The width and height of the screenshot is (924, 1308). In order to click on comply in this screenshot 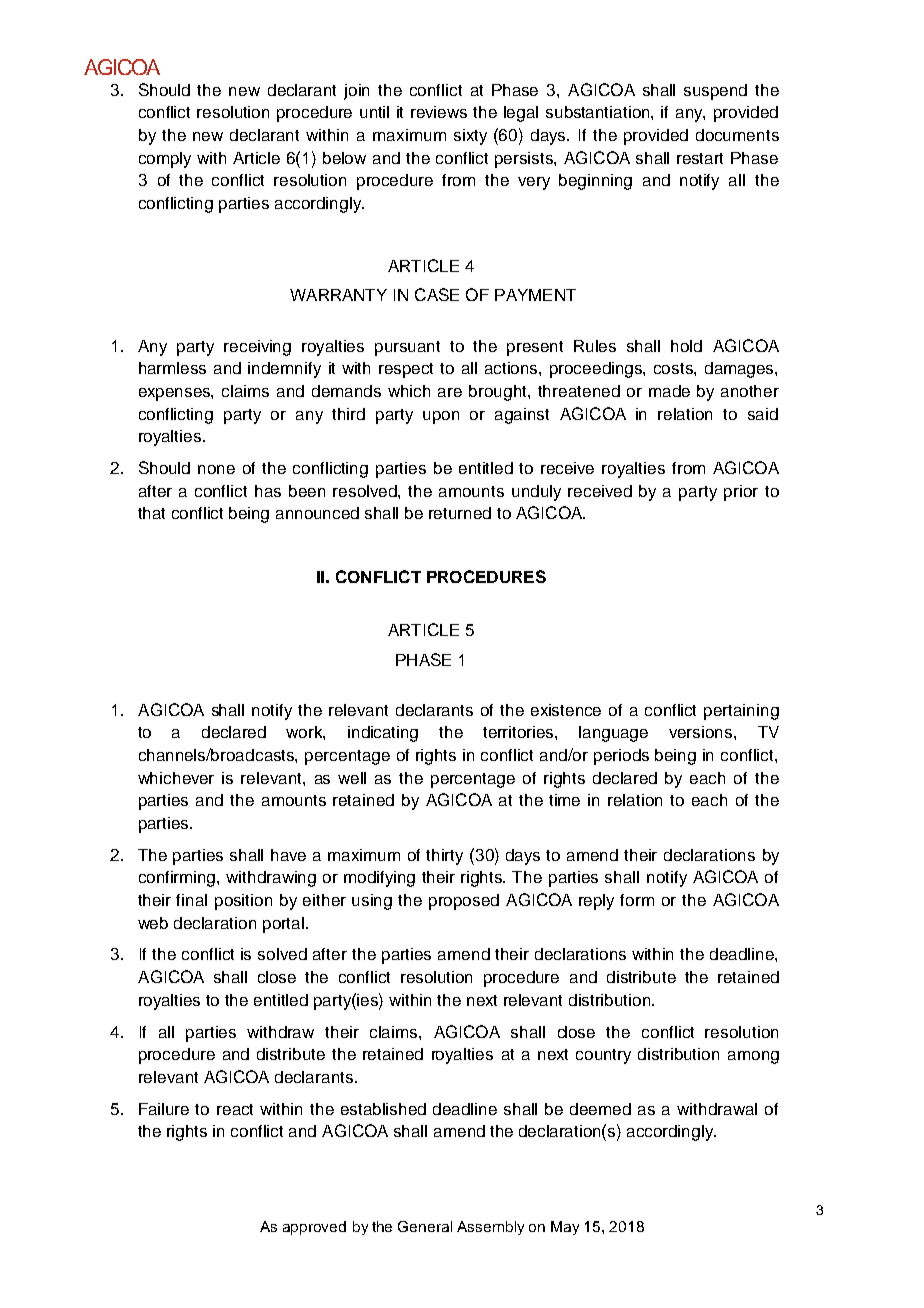, I will do `click(165, 160)`.
